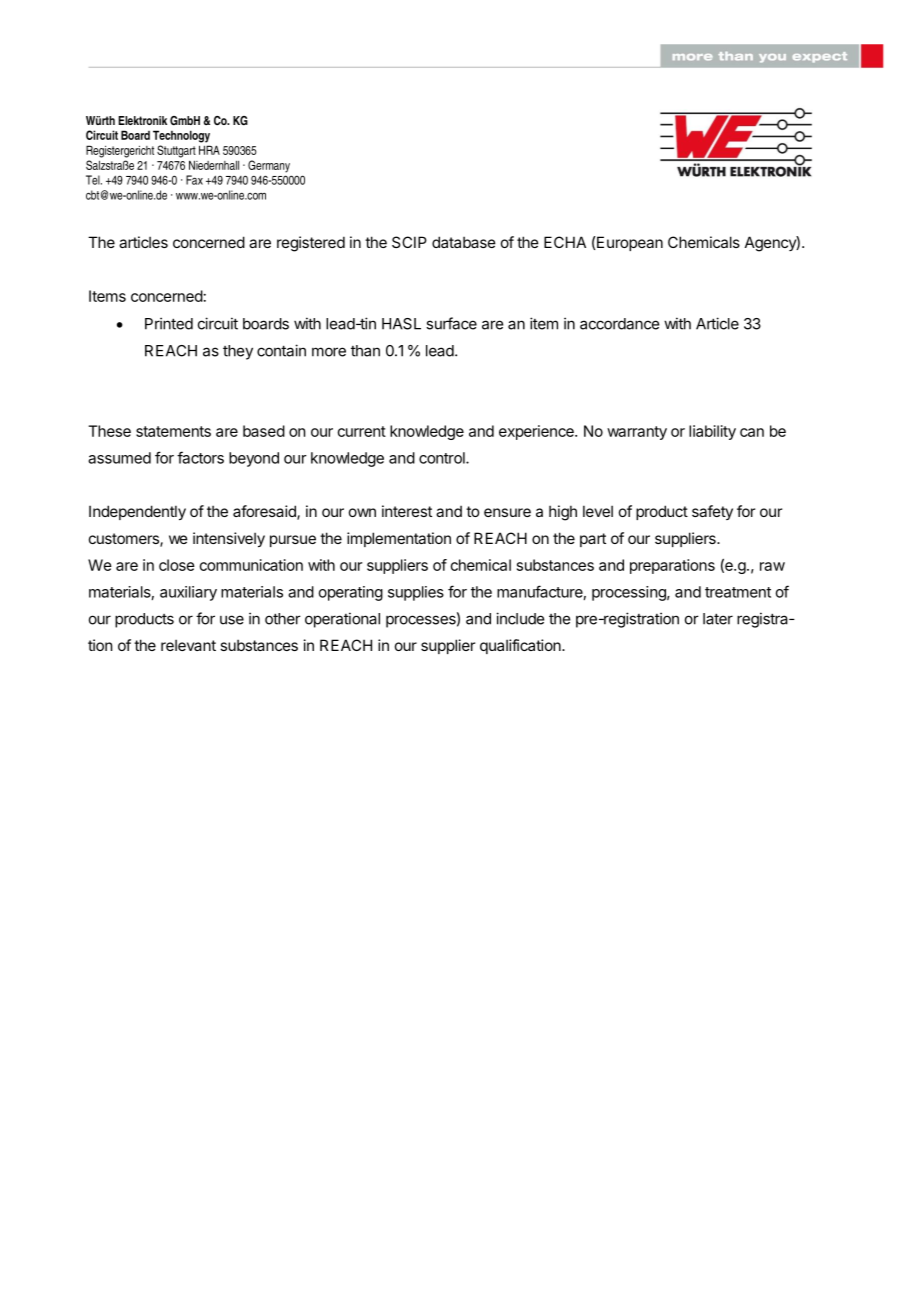 The height and width of the document is (1308, 924). I want to click on relevant, so click(188, 645).
